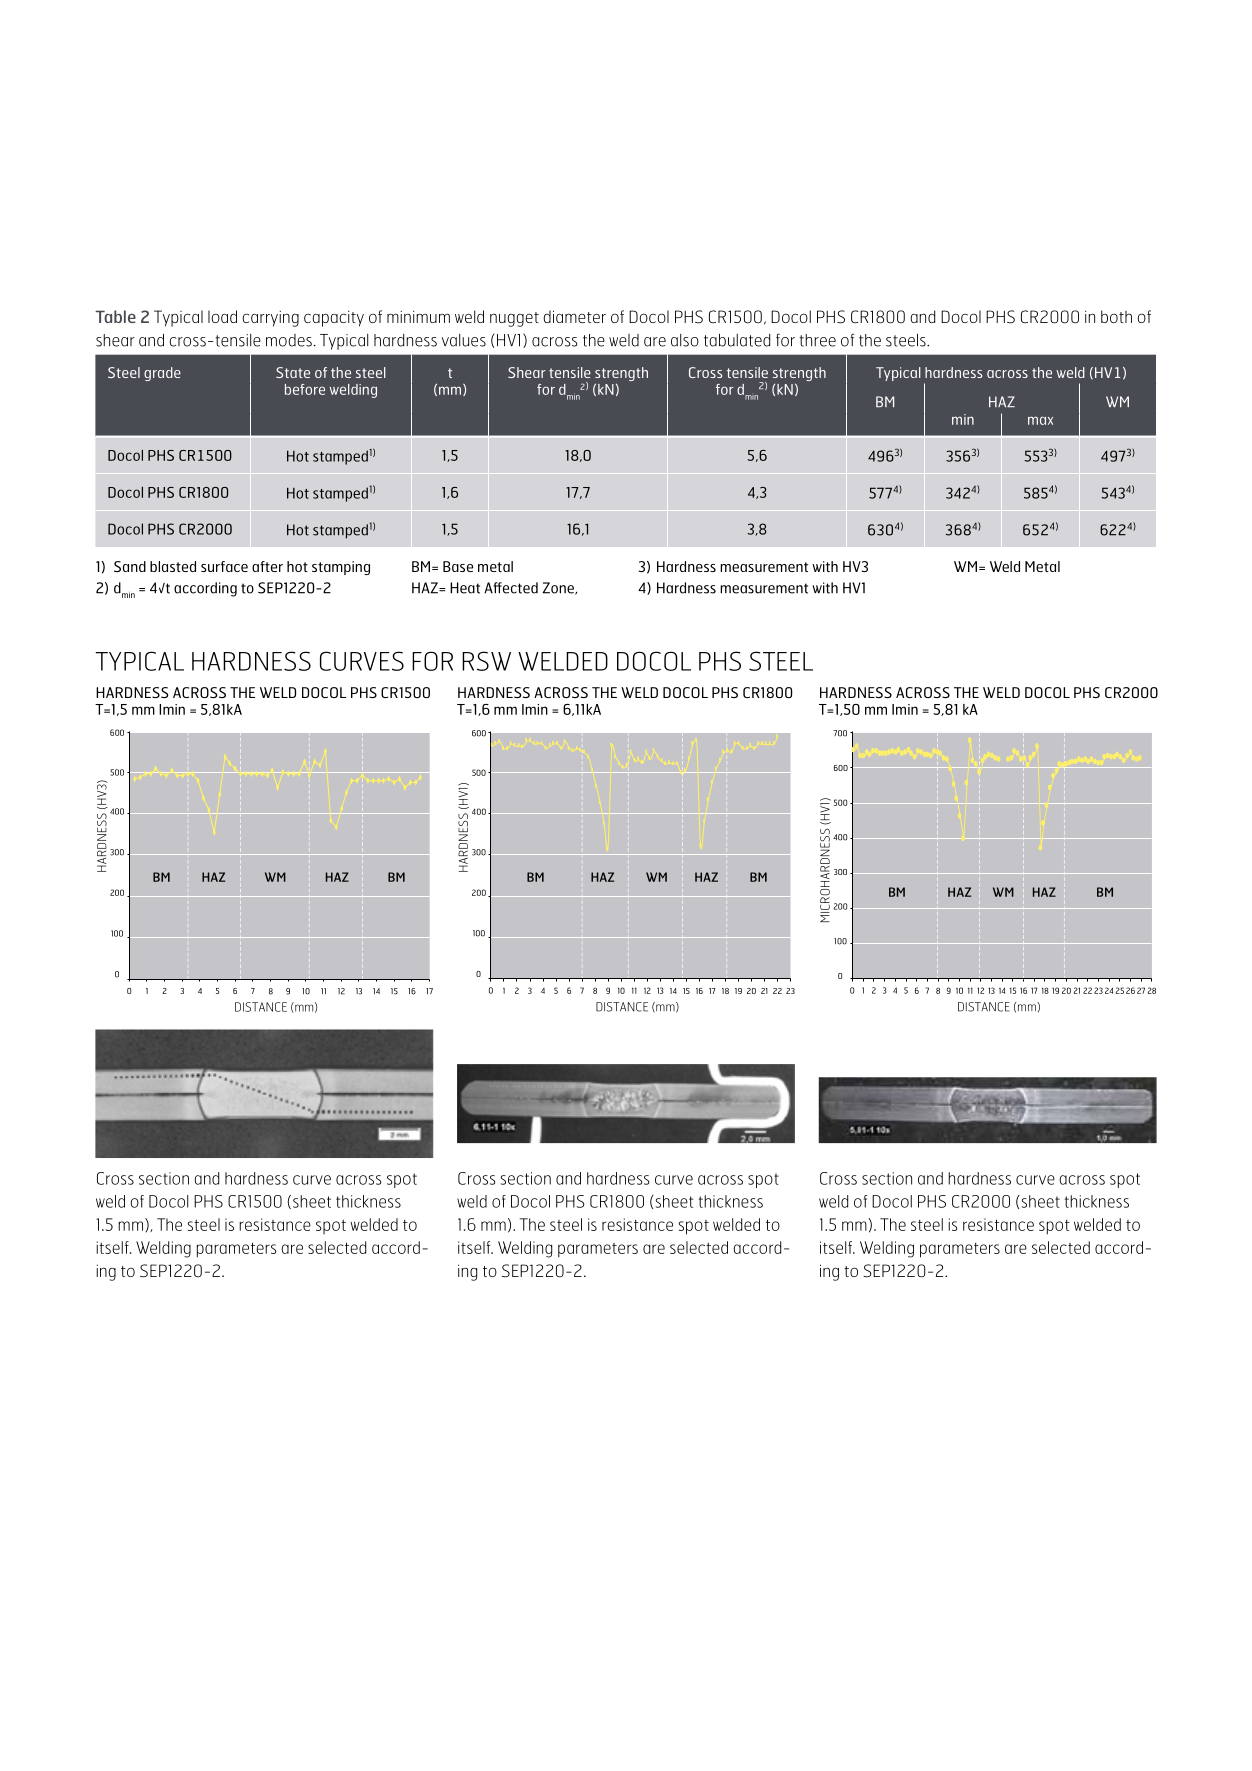  I want to click on also, so click(685, 340).
